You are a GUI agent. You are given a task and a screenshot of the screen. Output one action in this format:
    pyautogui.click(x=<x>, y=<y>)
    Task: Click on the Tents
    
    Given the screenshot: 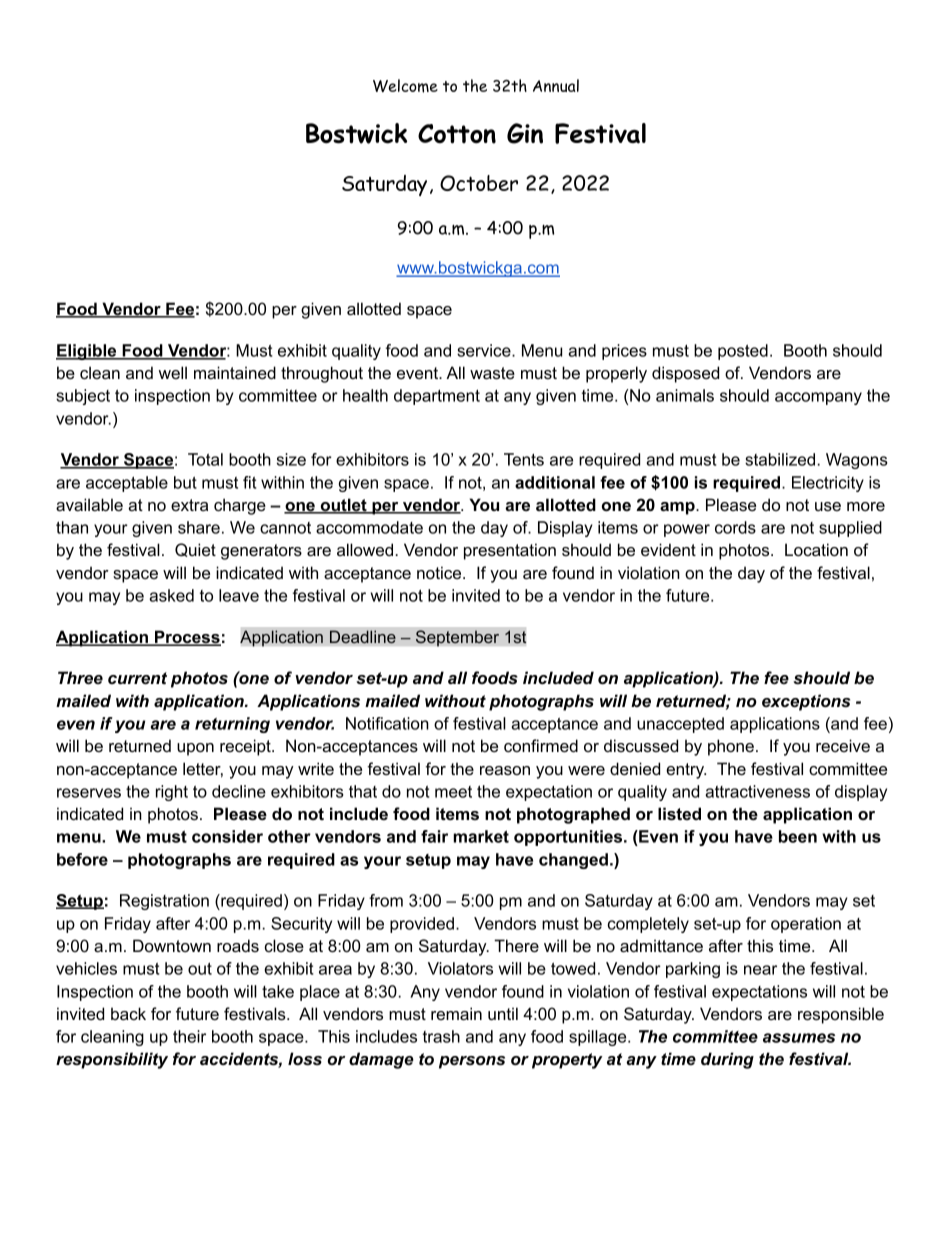 What is the action you would take?
    pyautogui.click(x=524, y=459)
